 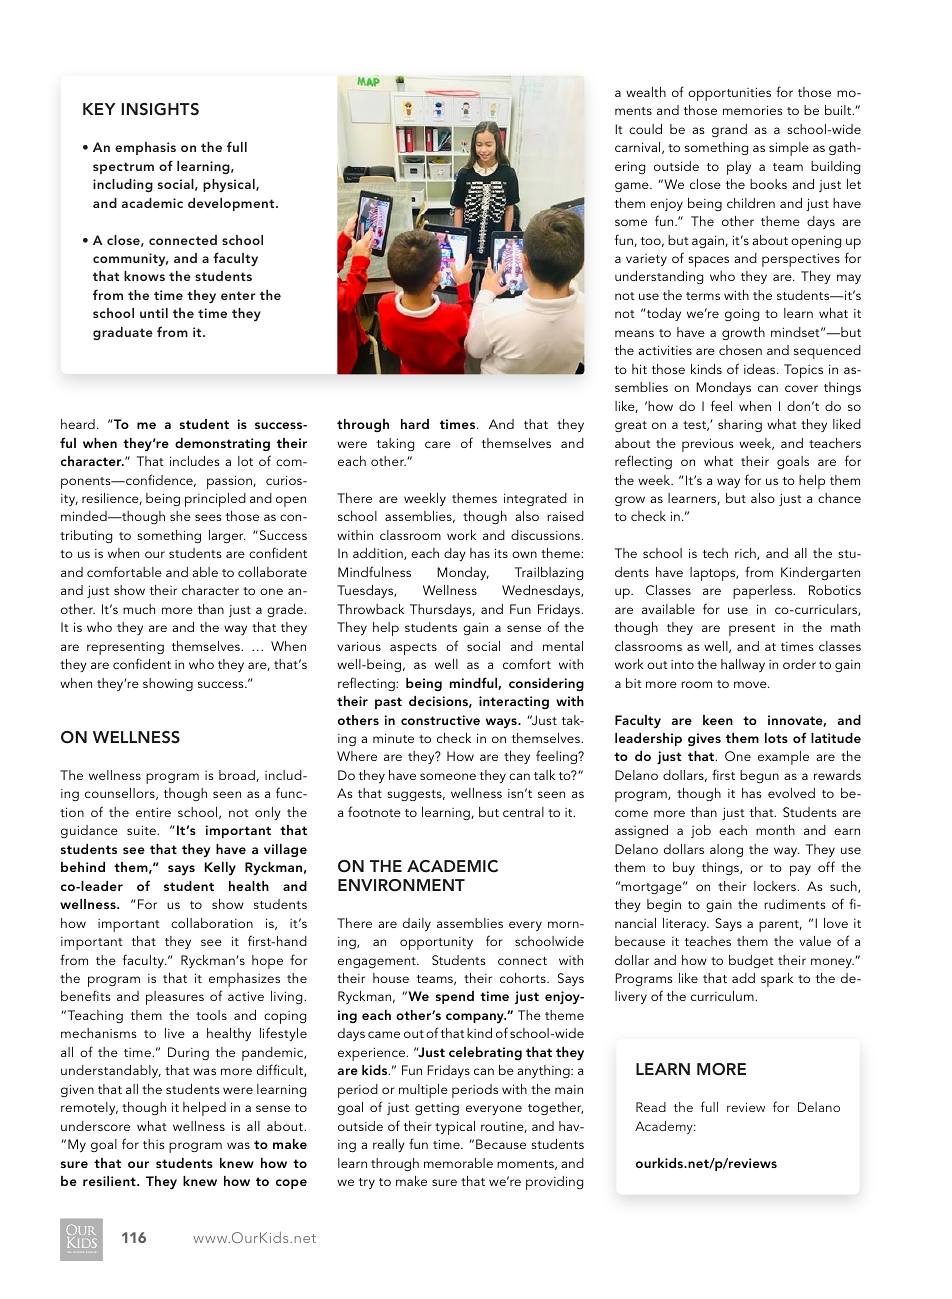 What do you see at coordinates (401, 885) in the page?
I see `ENVIRONMENT` at bounding box center [401, 885].
